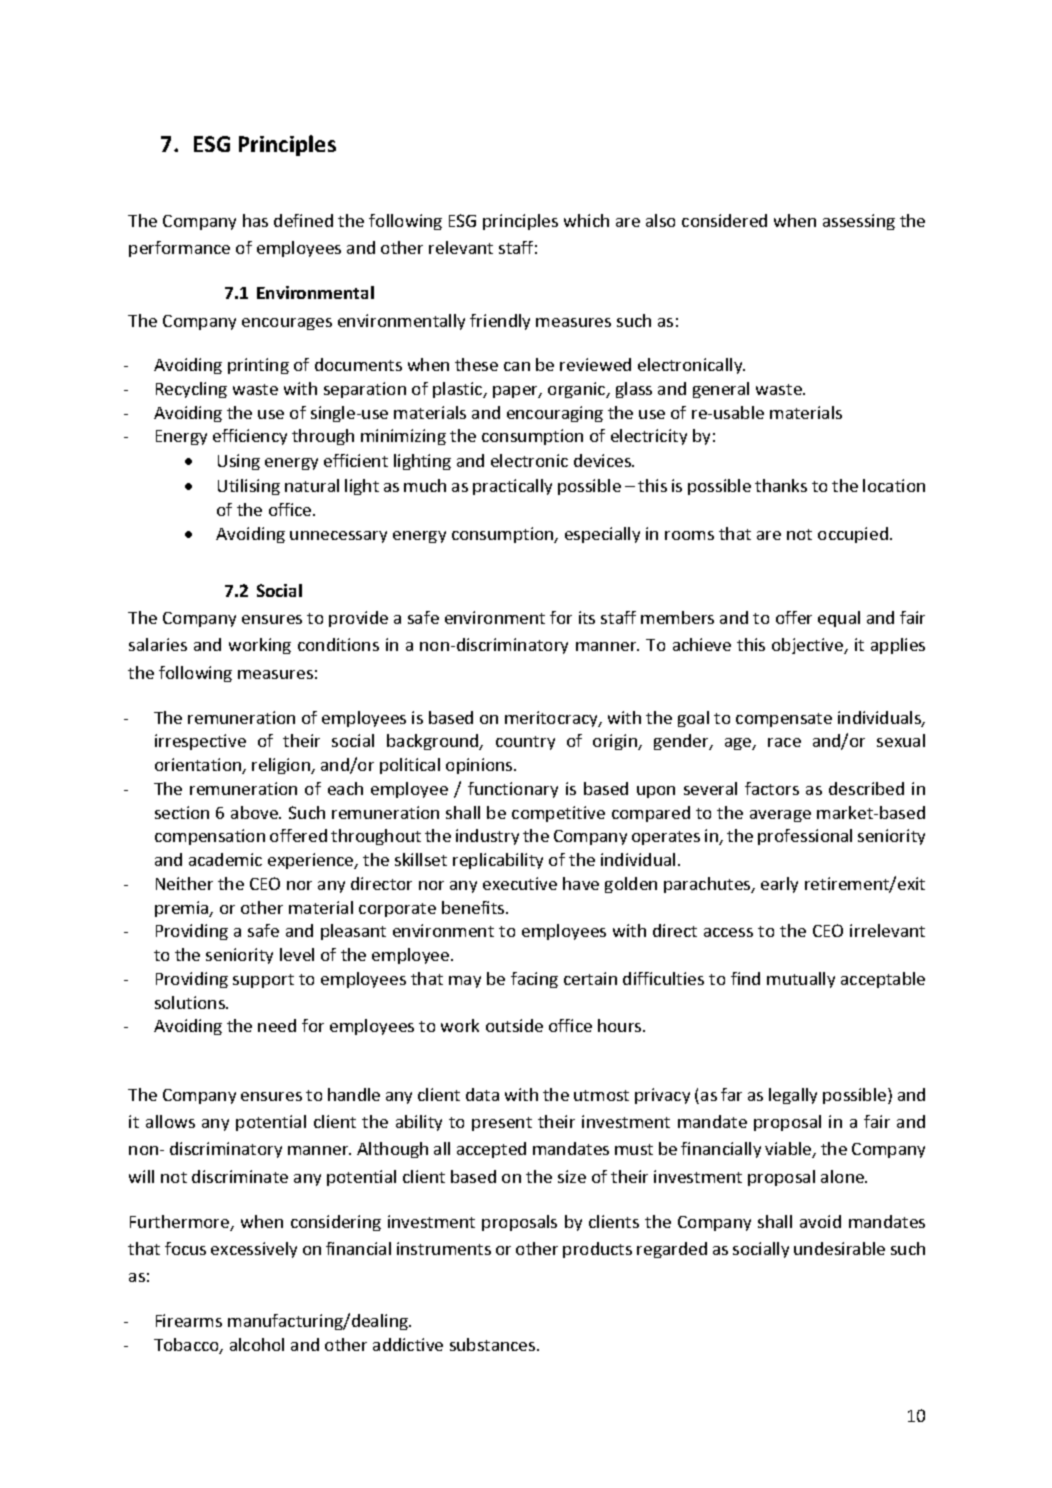  What do you see at coordinates (189, 1320) in the document?
I see `Firearms` at bounding box center [189, 1320].
